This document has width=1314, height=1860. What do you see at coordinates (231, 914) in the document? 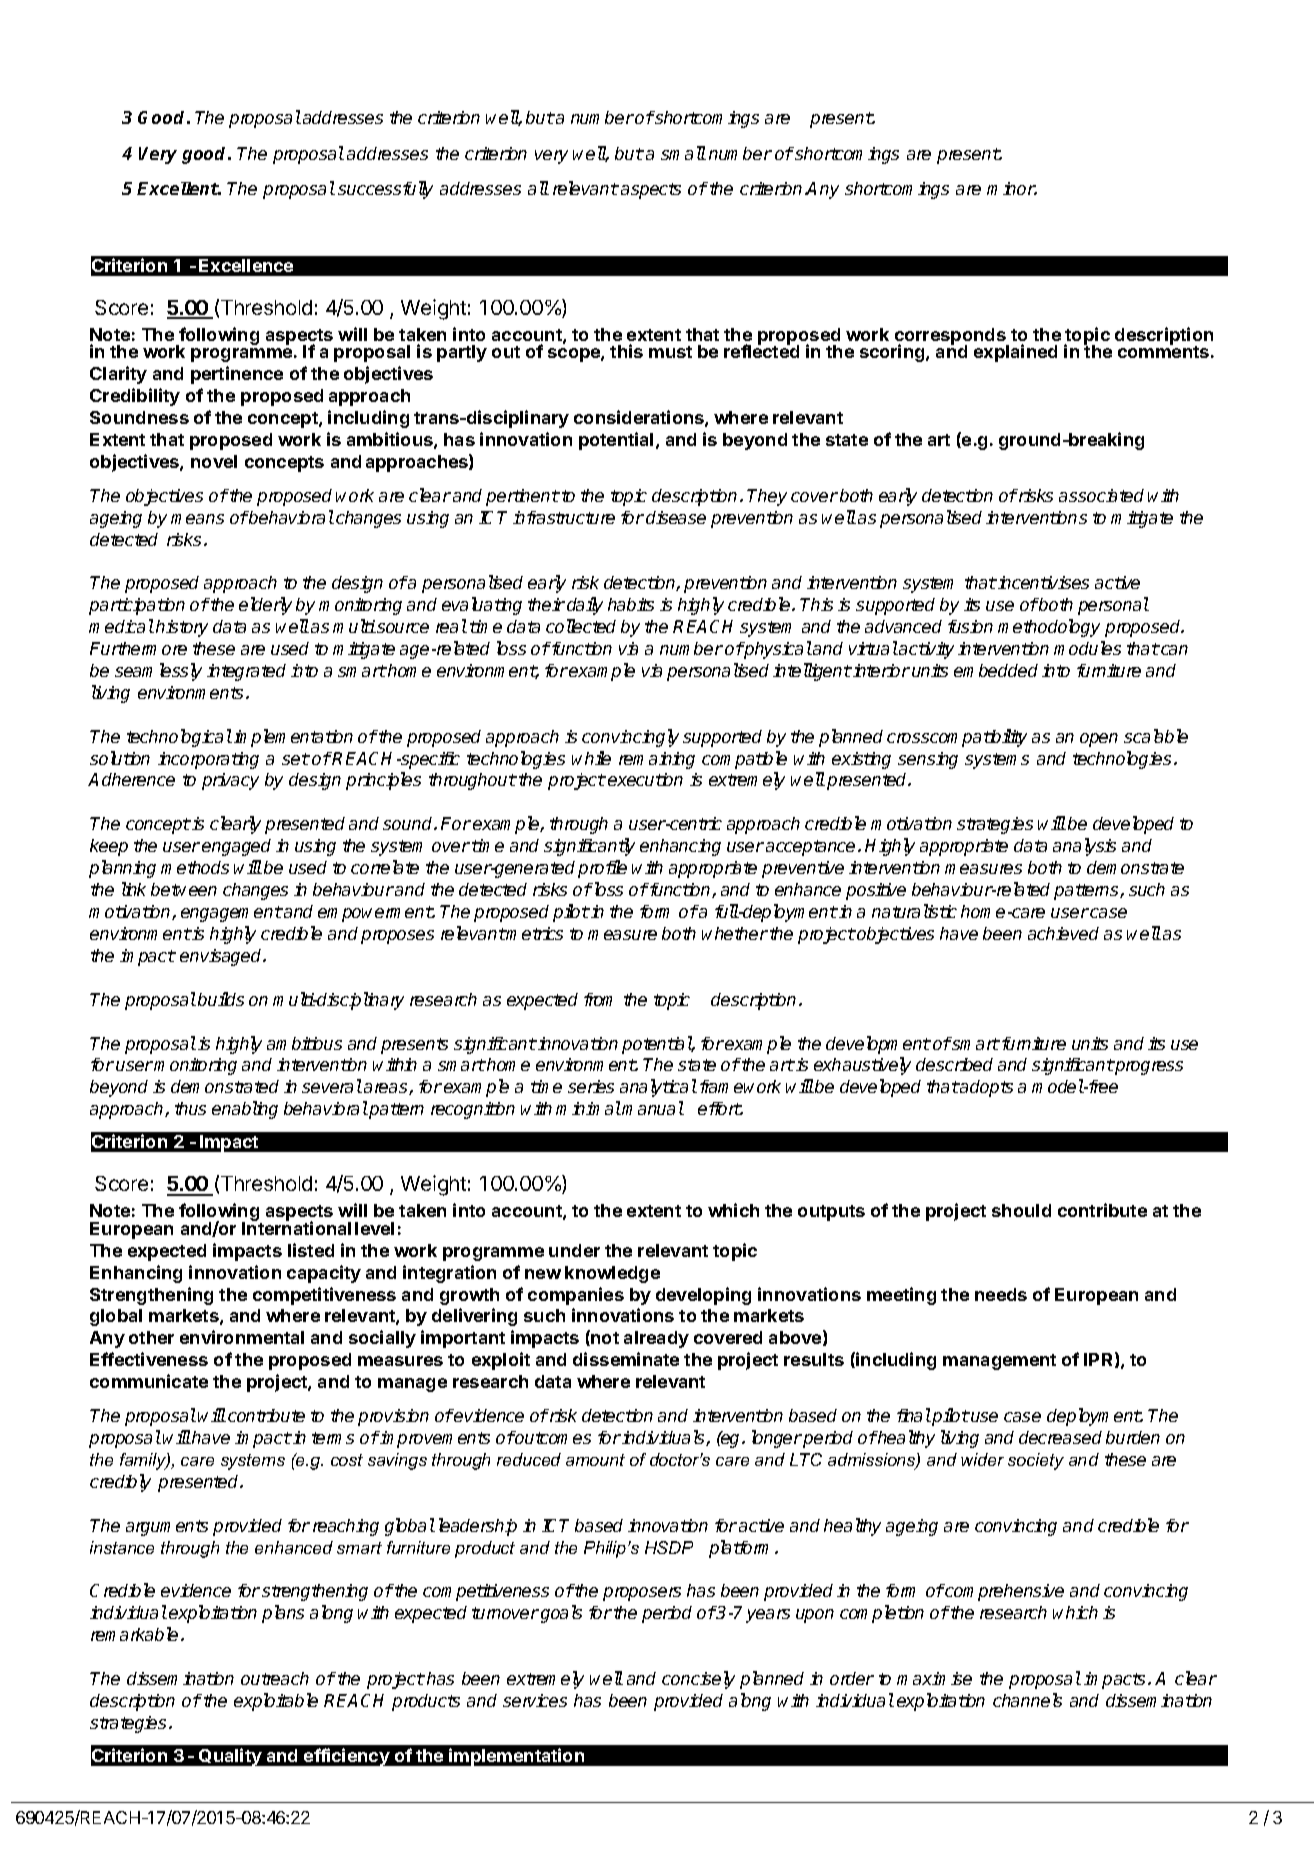
I see `engagement` at bounding box center [231, 914].
